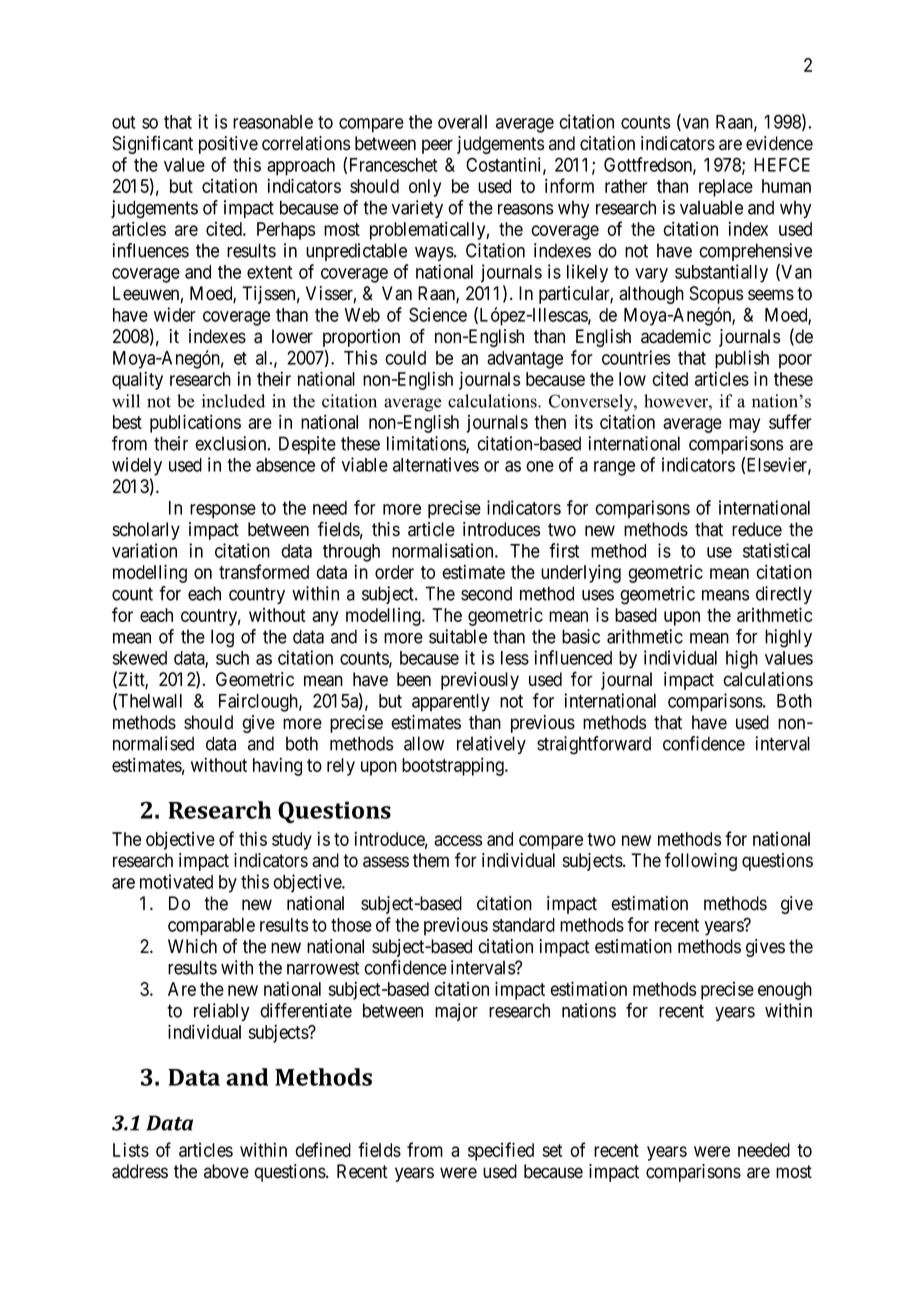 The height and width of the document is (1308, 924). Describe the element at coordinates (431, 860) in the document. I see `them` at that location.
